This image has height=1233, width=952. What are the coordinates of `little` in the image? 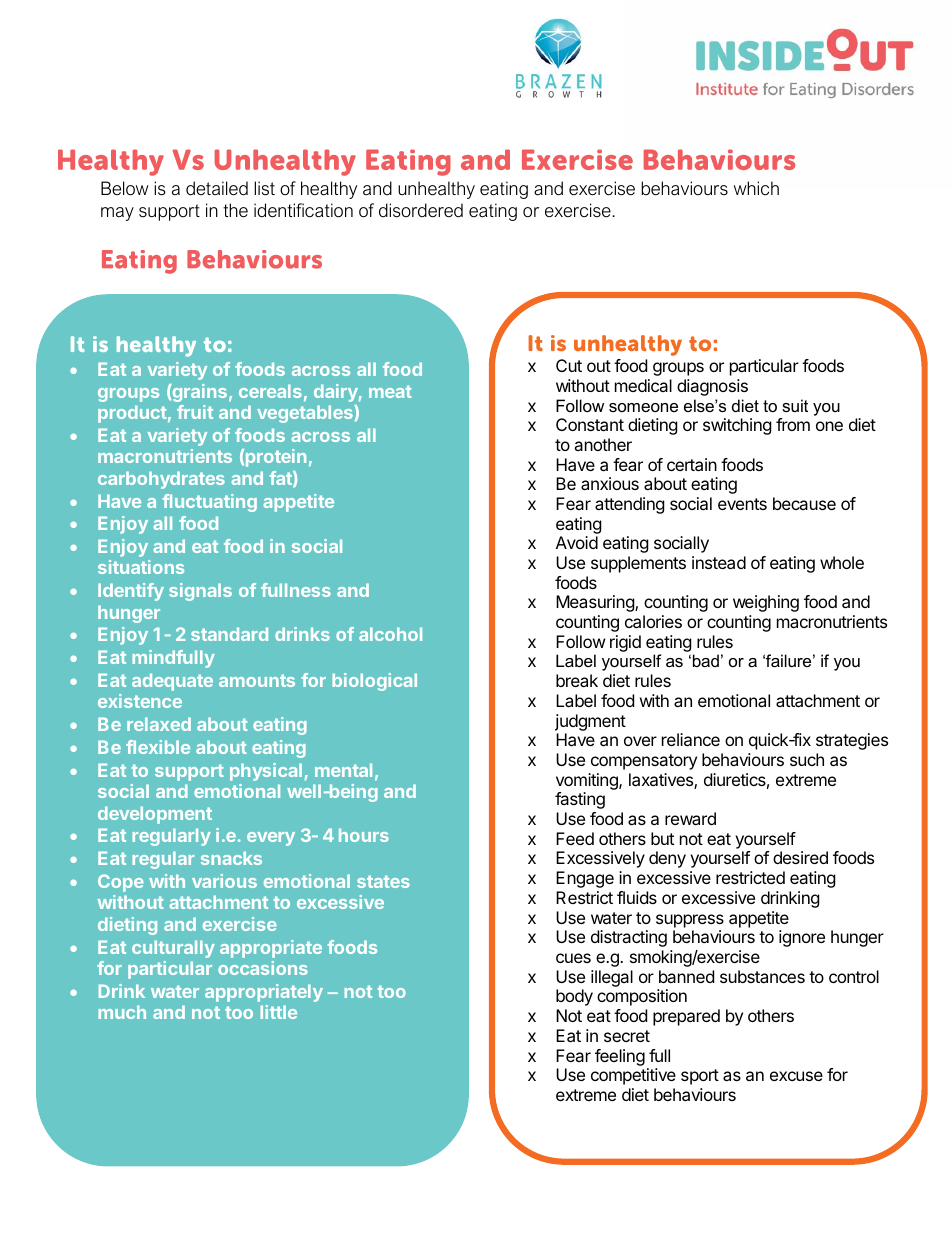 It's located at (278, 1012).
